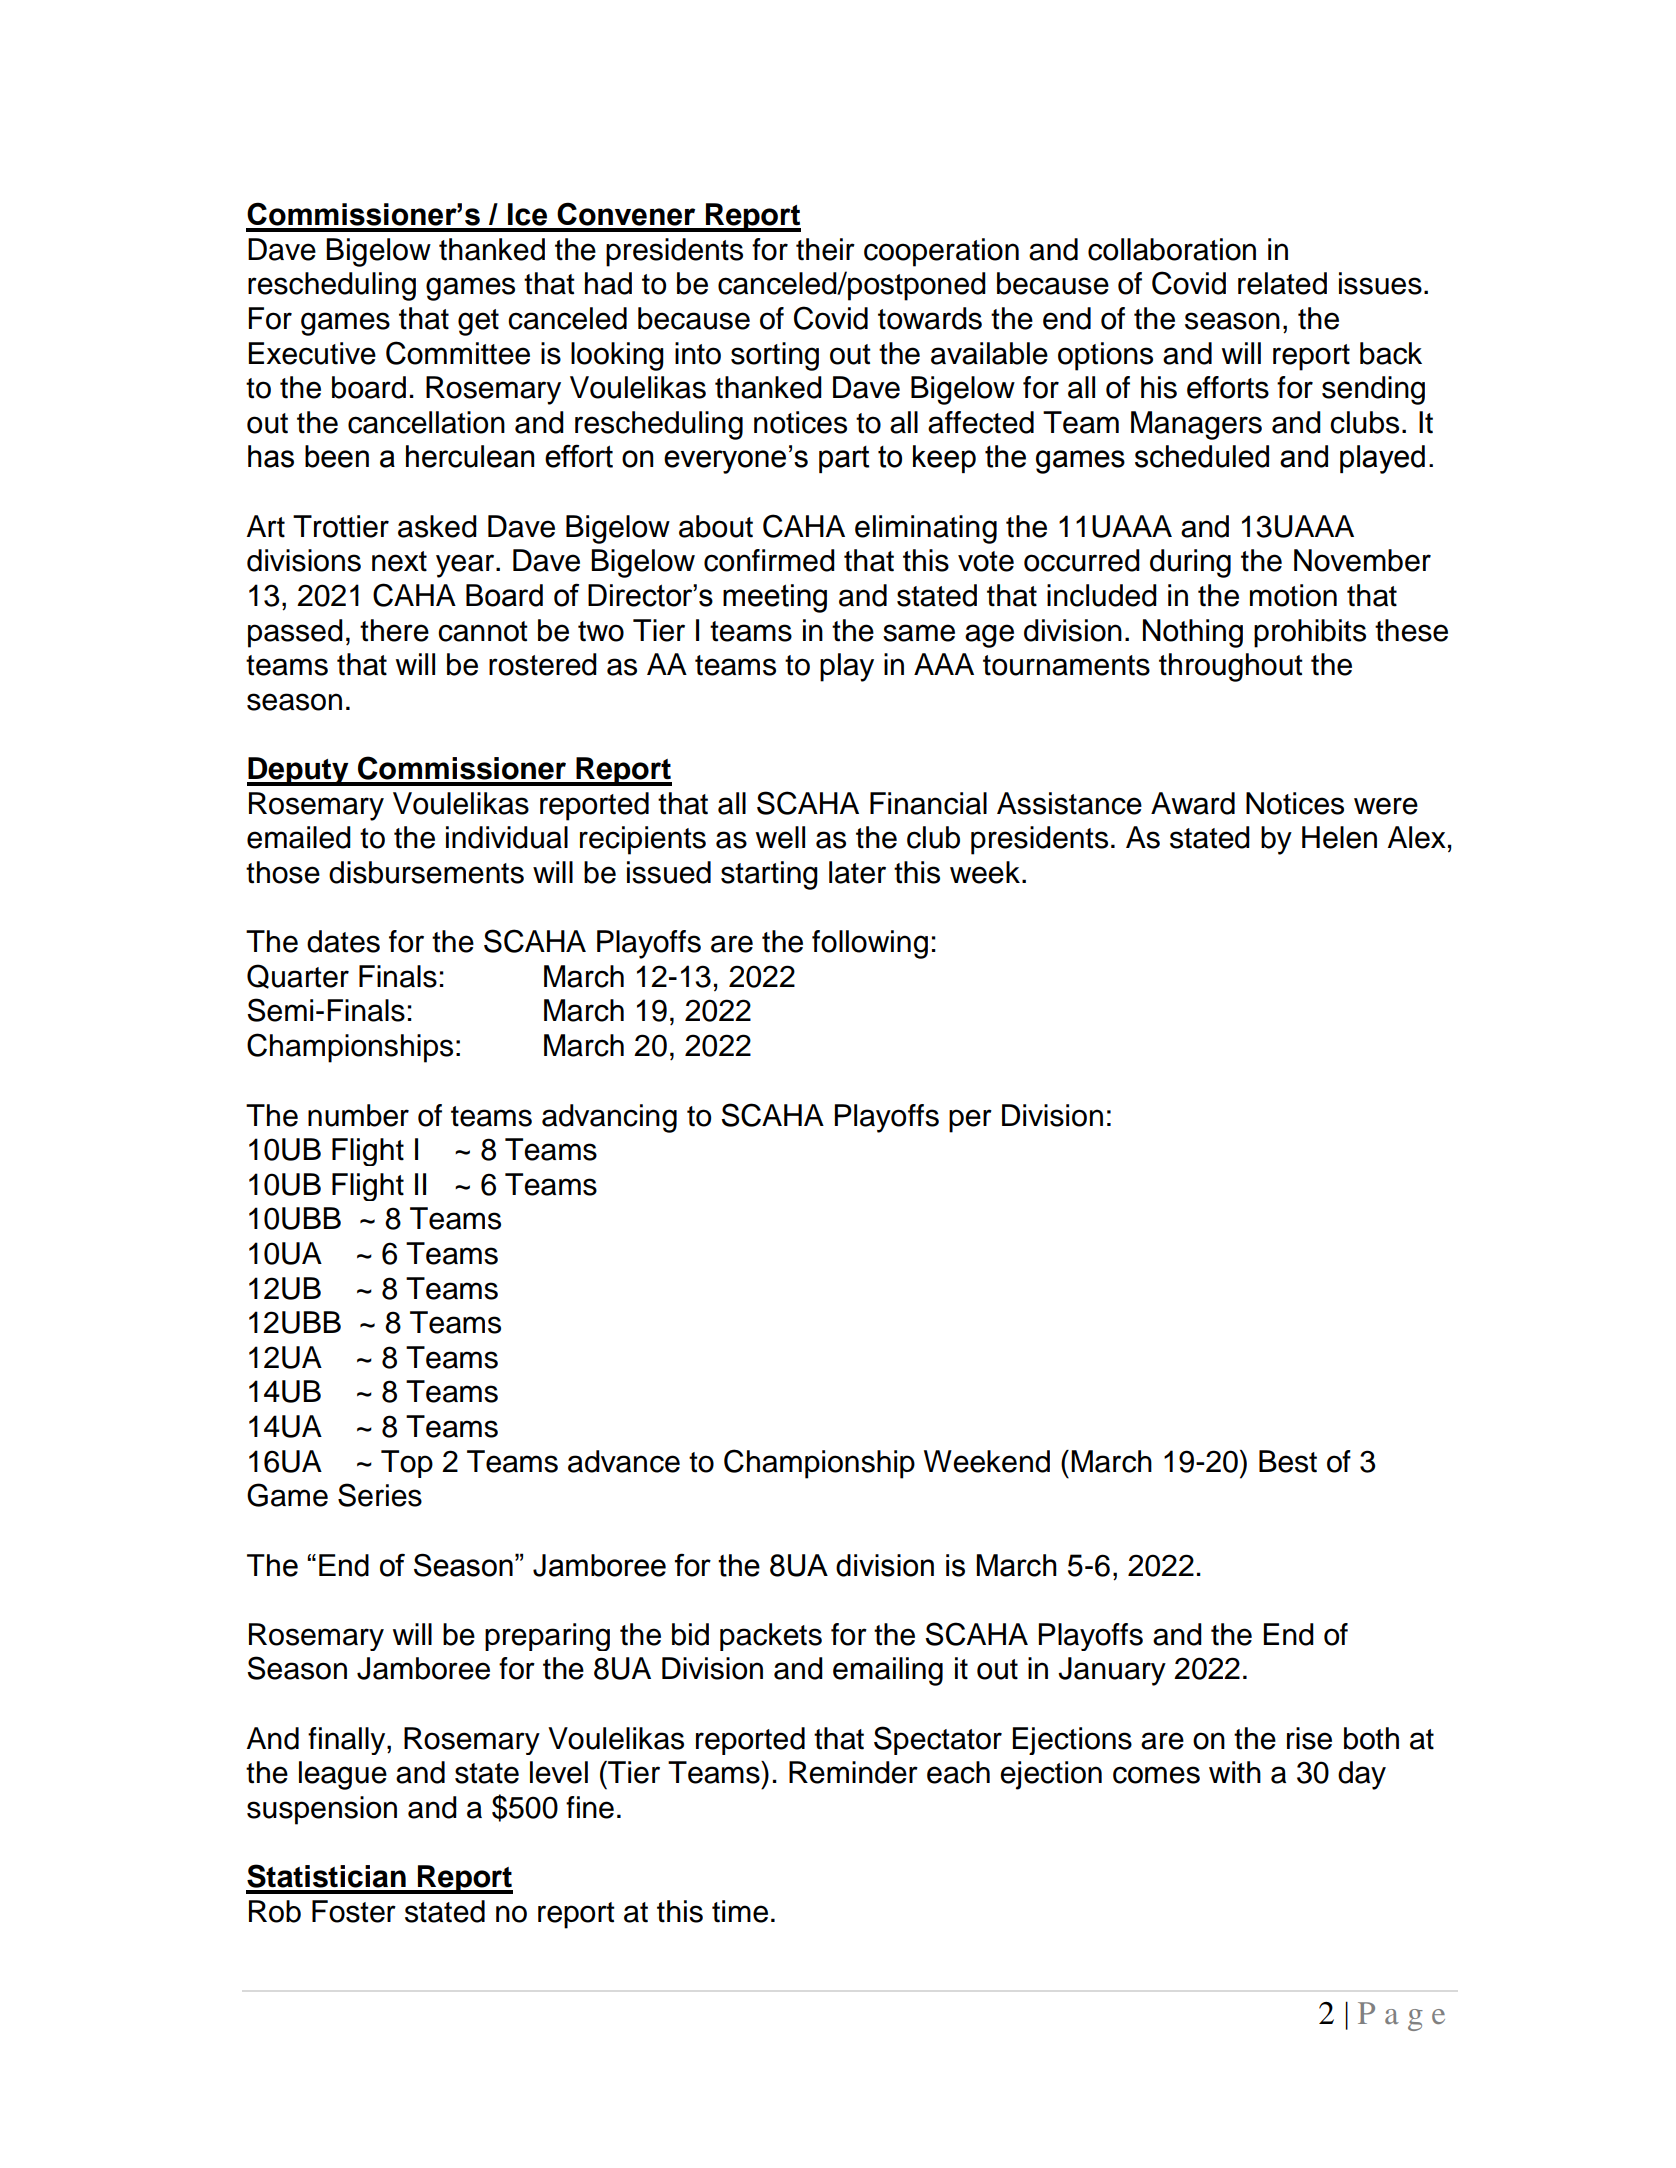 The width and height of the image is (1676, 2168). Describe the element at coordinates (870, 944) in the image. I see `following` at that location.
